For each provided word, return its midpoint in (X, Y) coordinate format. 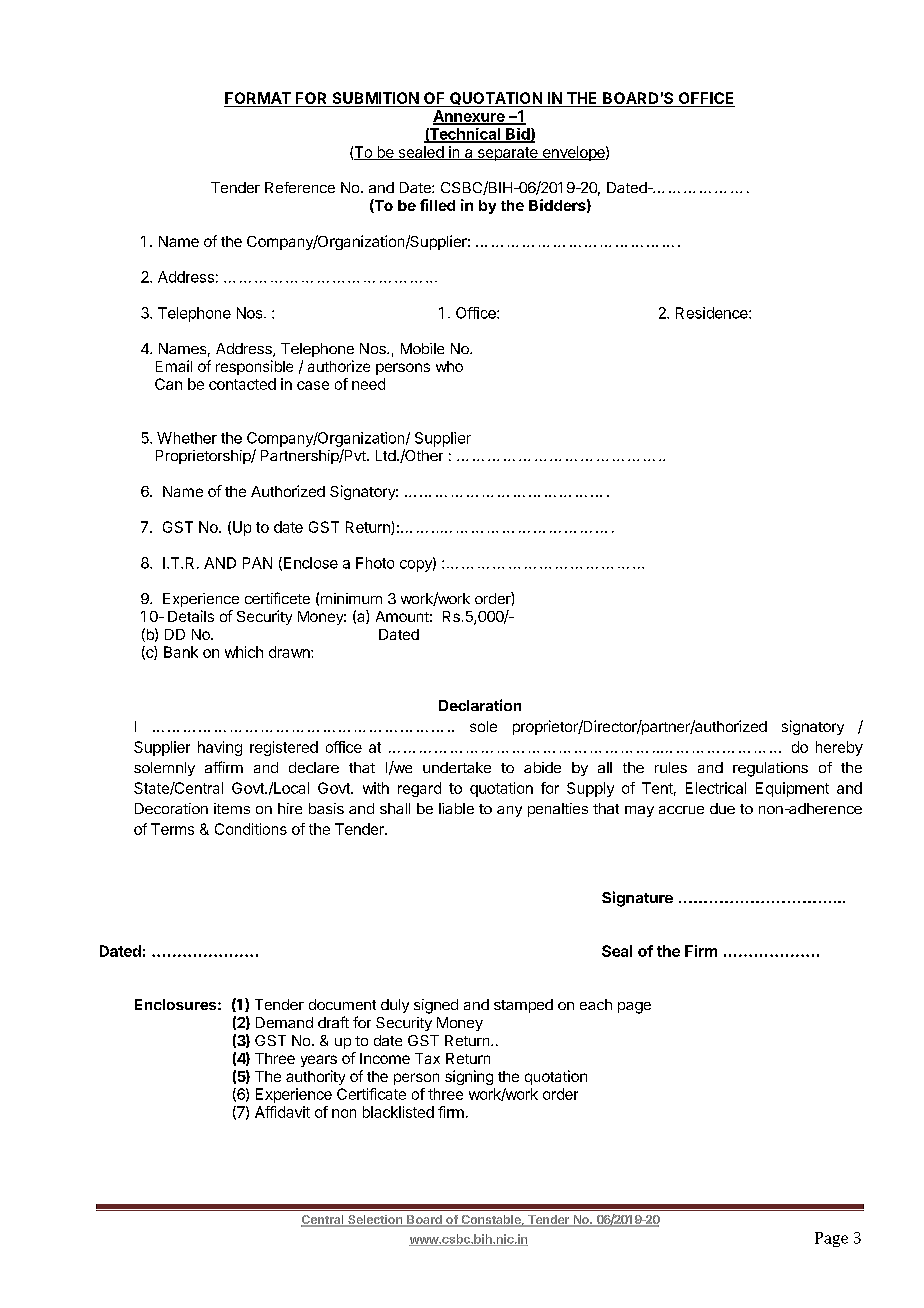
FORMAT (258, 99)
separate (507, 154)
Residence (713, 313)
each (596, 1004)
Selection (375, 1221)
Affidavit (282, 1112)
